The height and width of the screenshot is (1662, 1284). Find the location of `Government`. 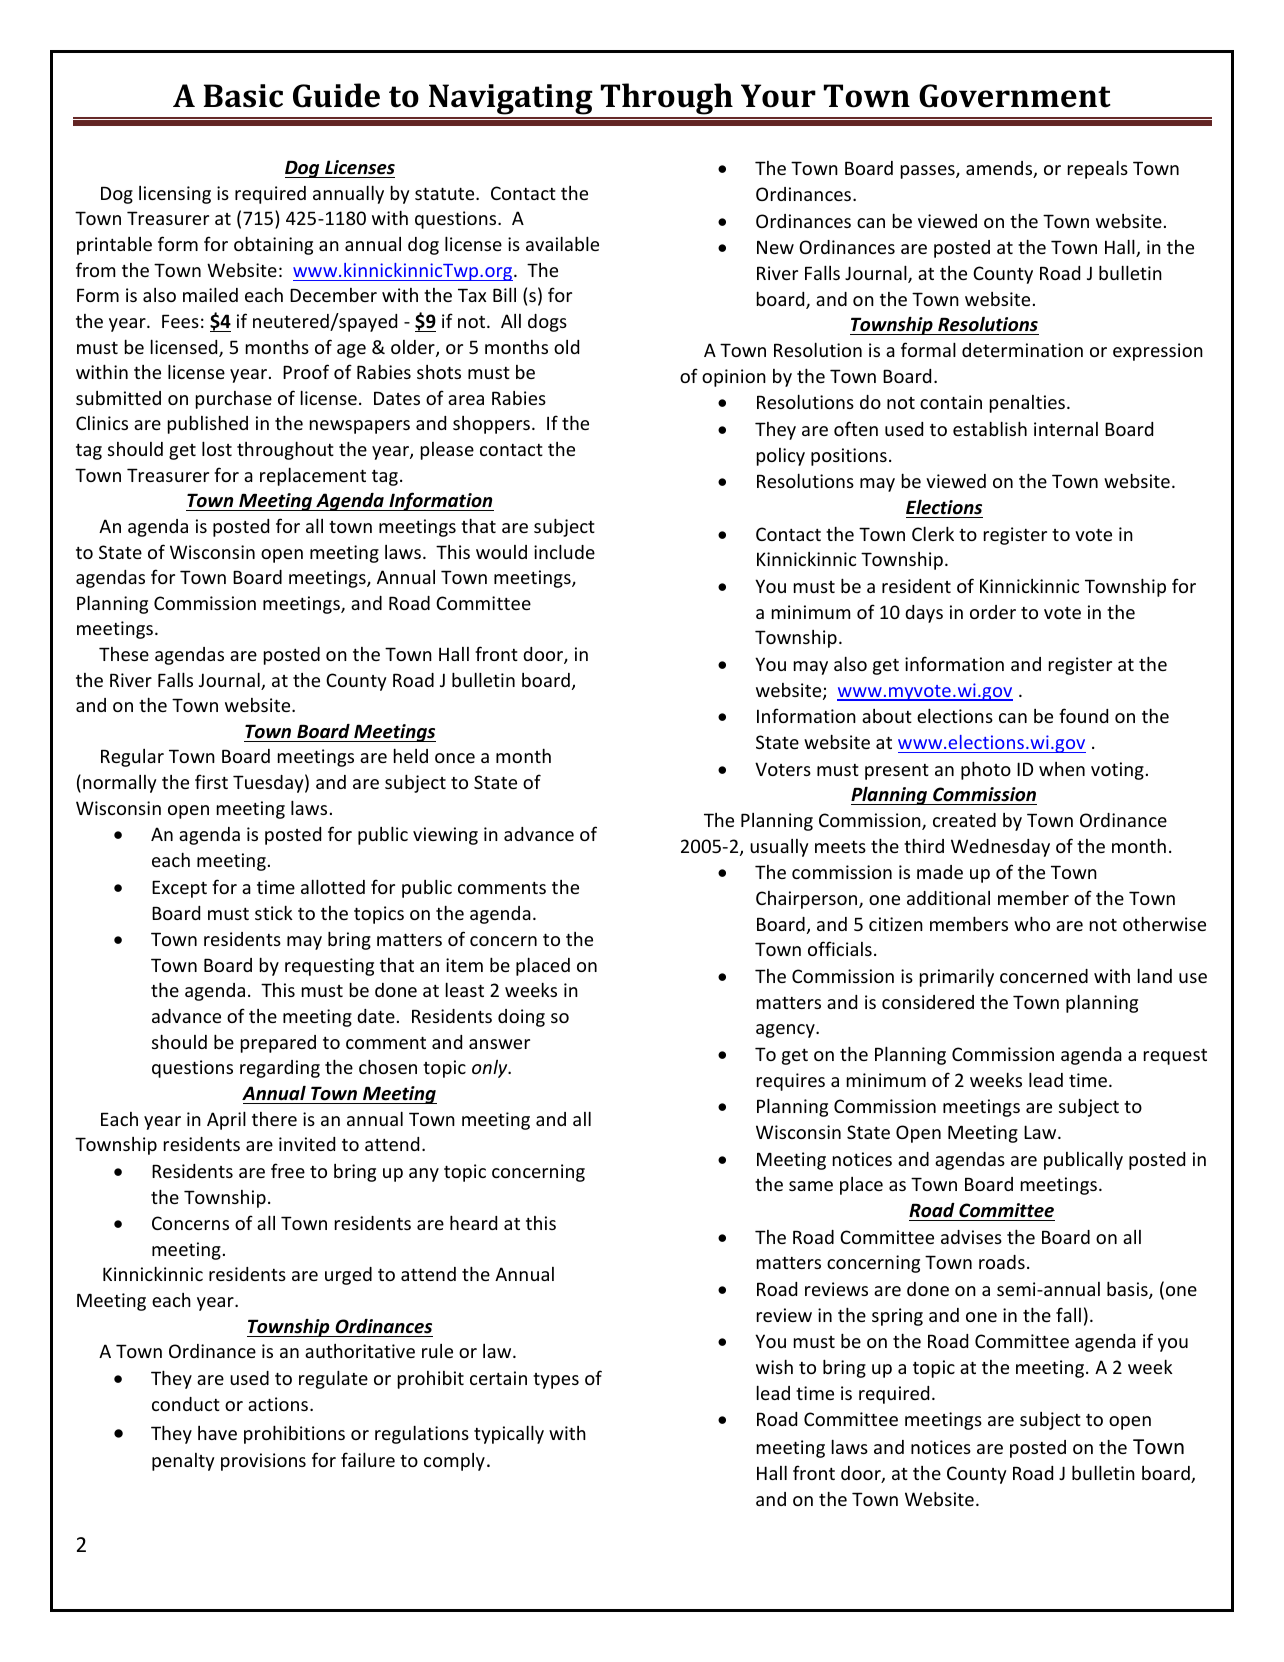

Government is located at coordinates (1015, 96).
